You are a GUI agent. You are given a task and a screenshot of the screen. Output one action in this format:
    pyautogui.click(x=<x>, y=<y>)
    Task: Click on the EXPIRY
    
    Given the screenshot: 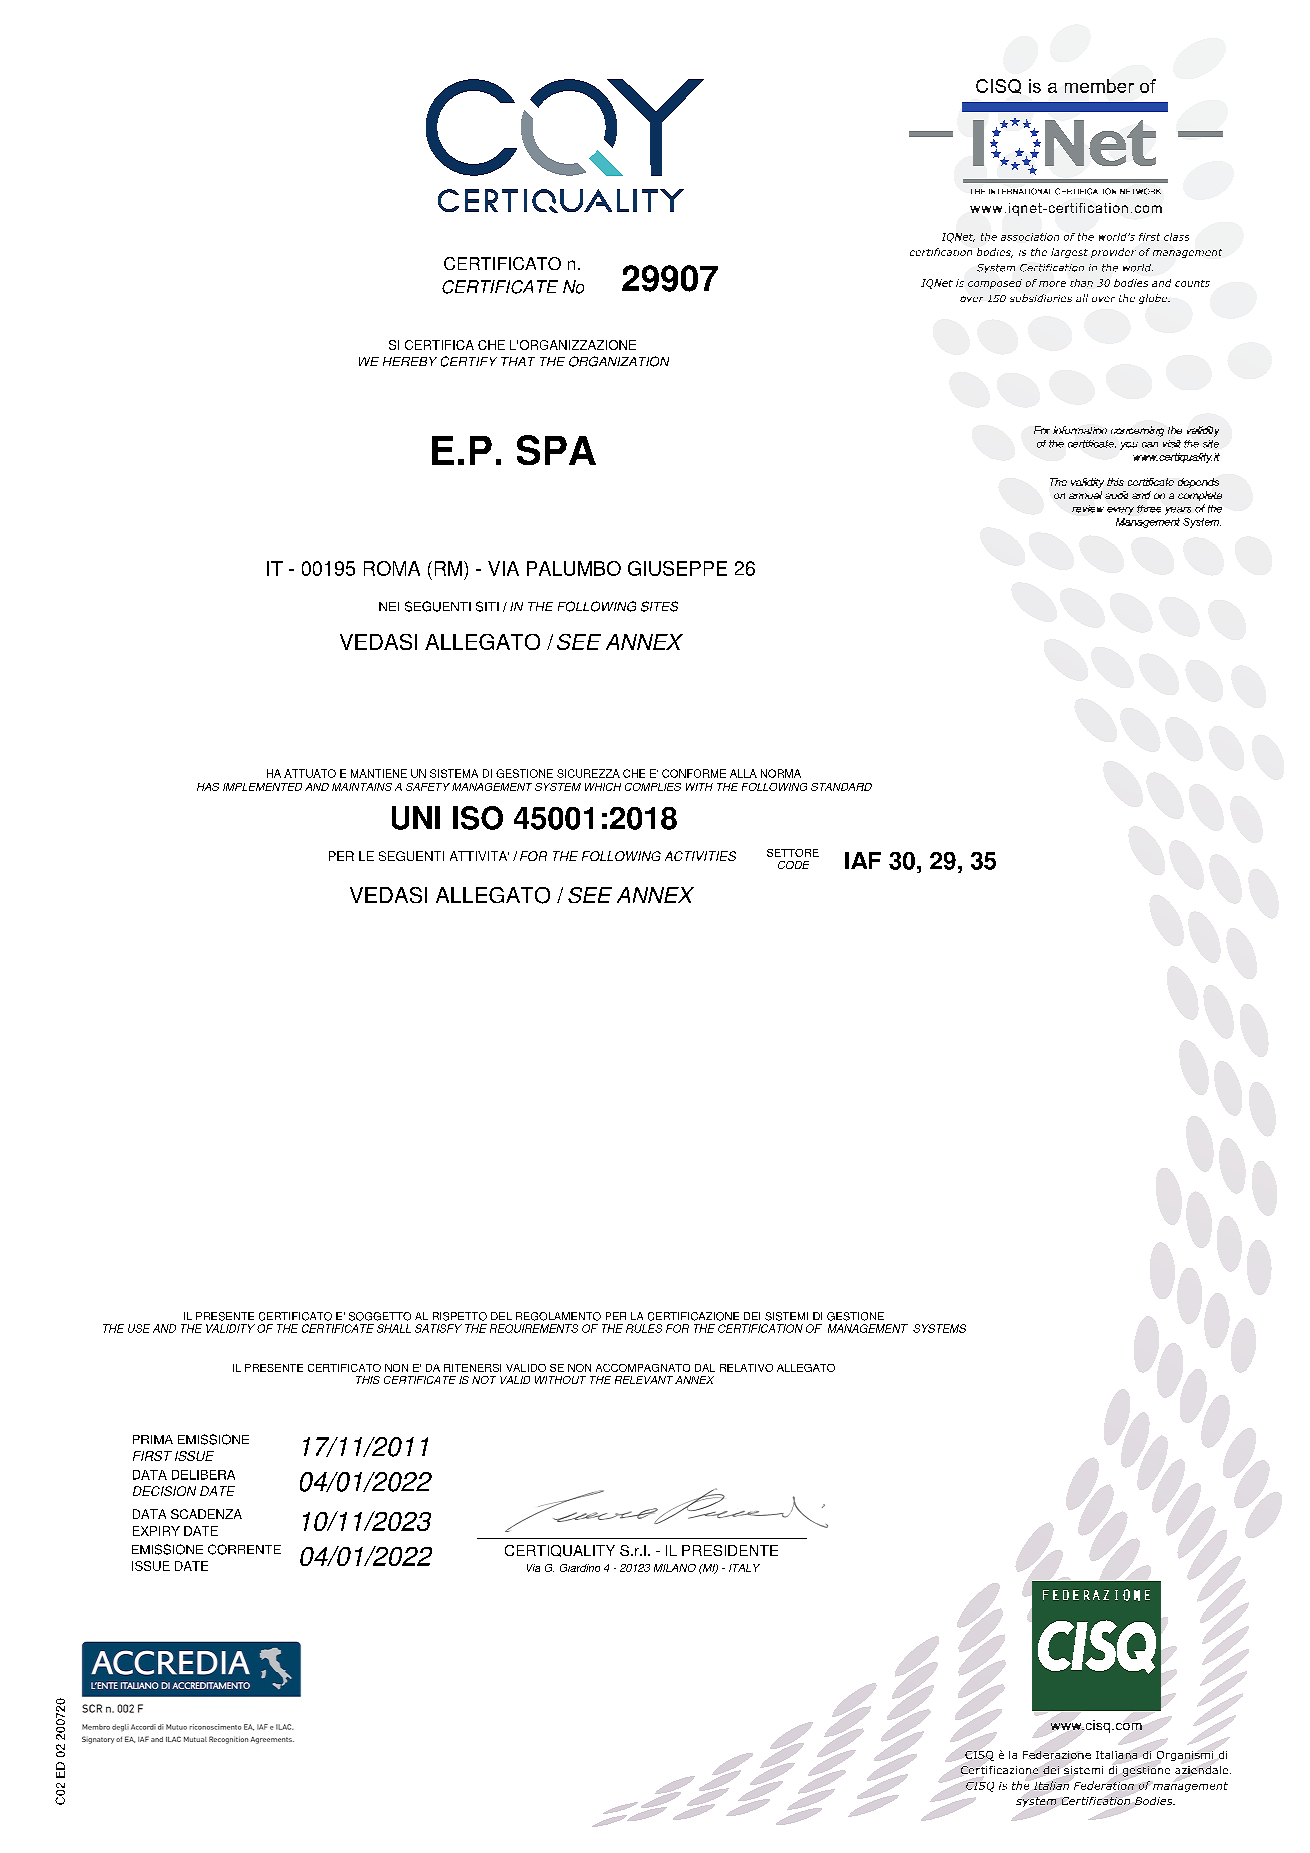 What is the action you would take?
    pyautogui.click(x=156, y=1531)
